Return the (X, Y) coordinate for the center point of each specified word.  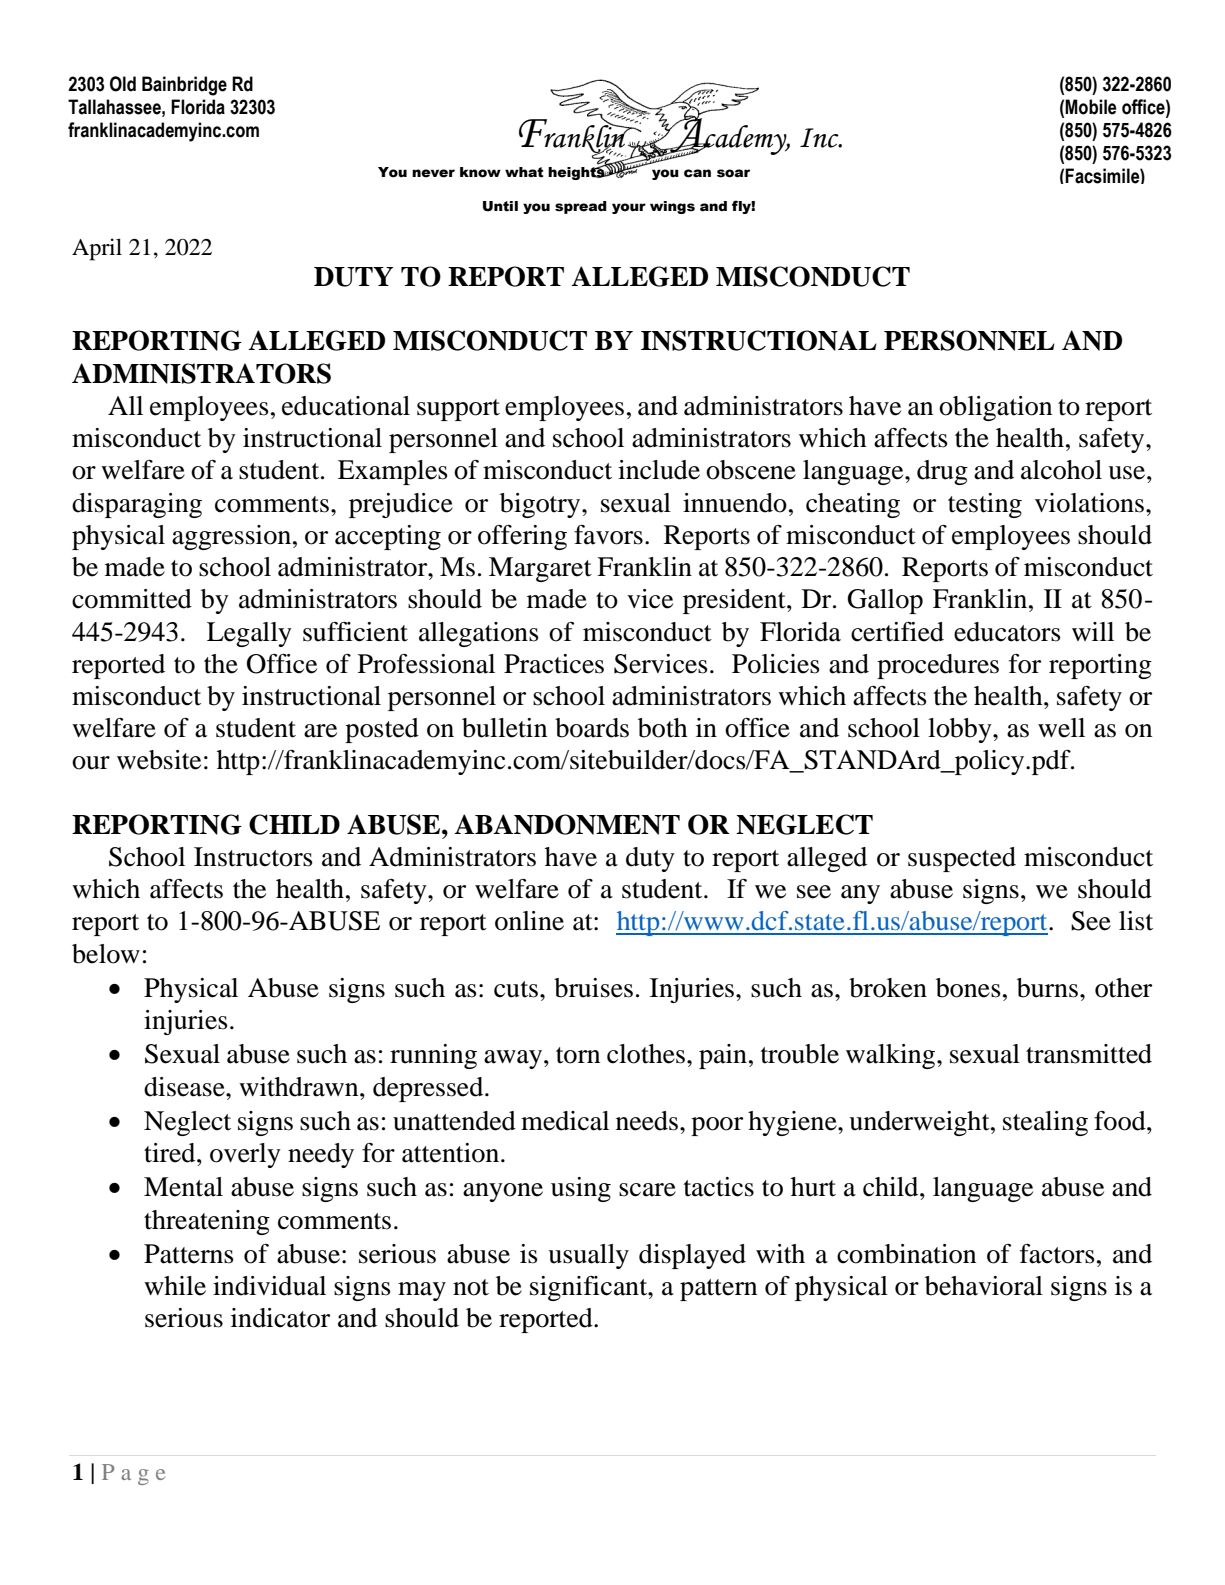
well (1061, 728)
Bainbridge (184, 86)
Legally (249, 634)
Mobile (1091, 107)
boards (592, 728)
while (175, 1286)
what (524, 172)
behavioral (984, 1286)
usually (588, 1256)
